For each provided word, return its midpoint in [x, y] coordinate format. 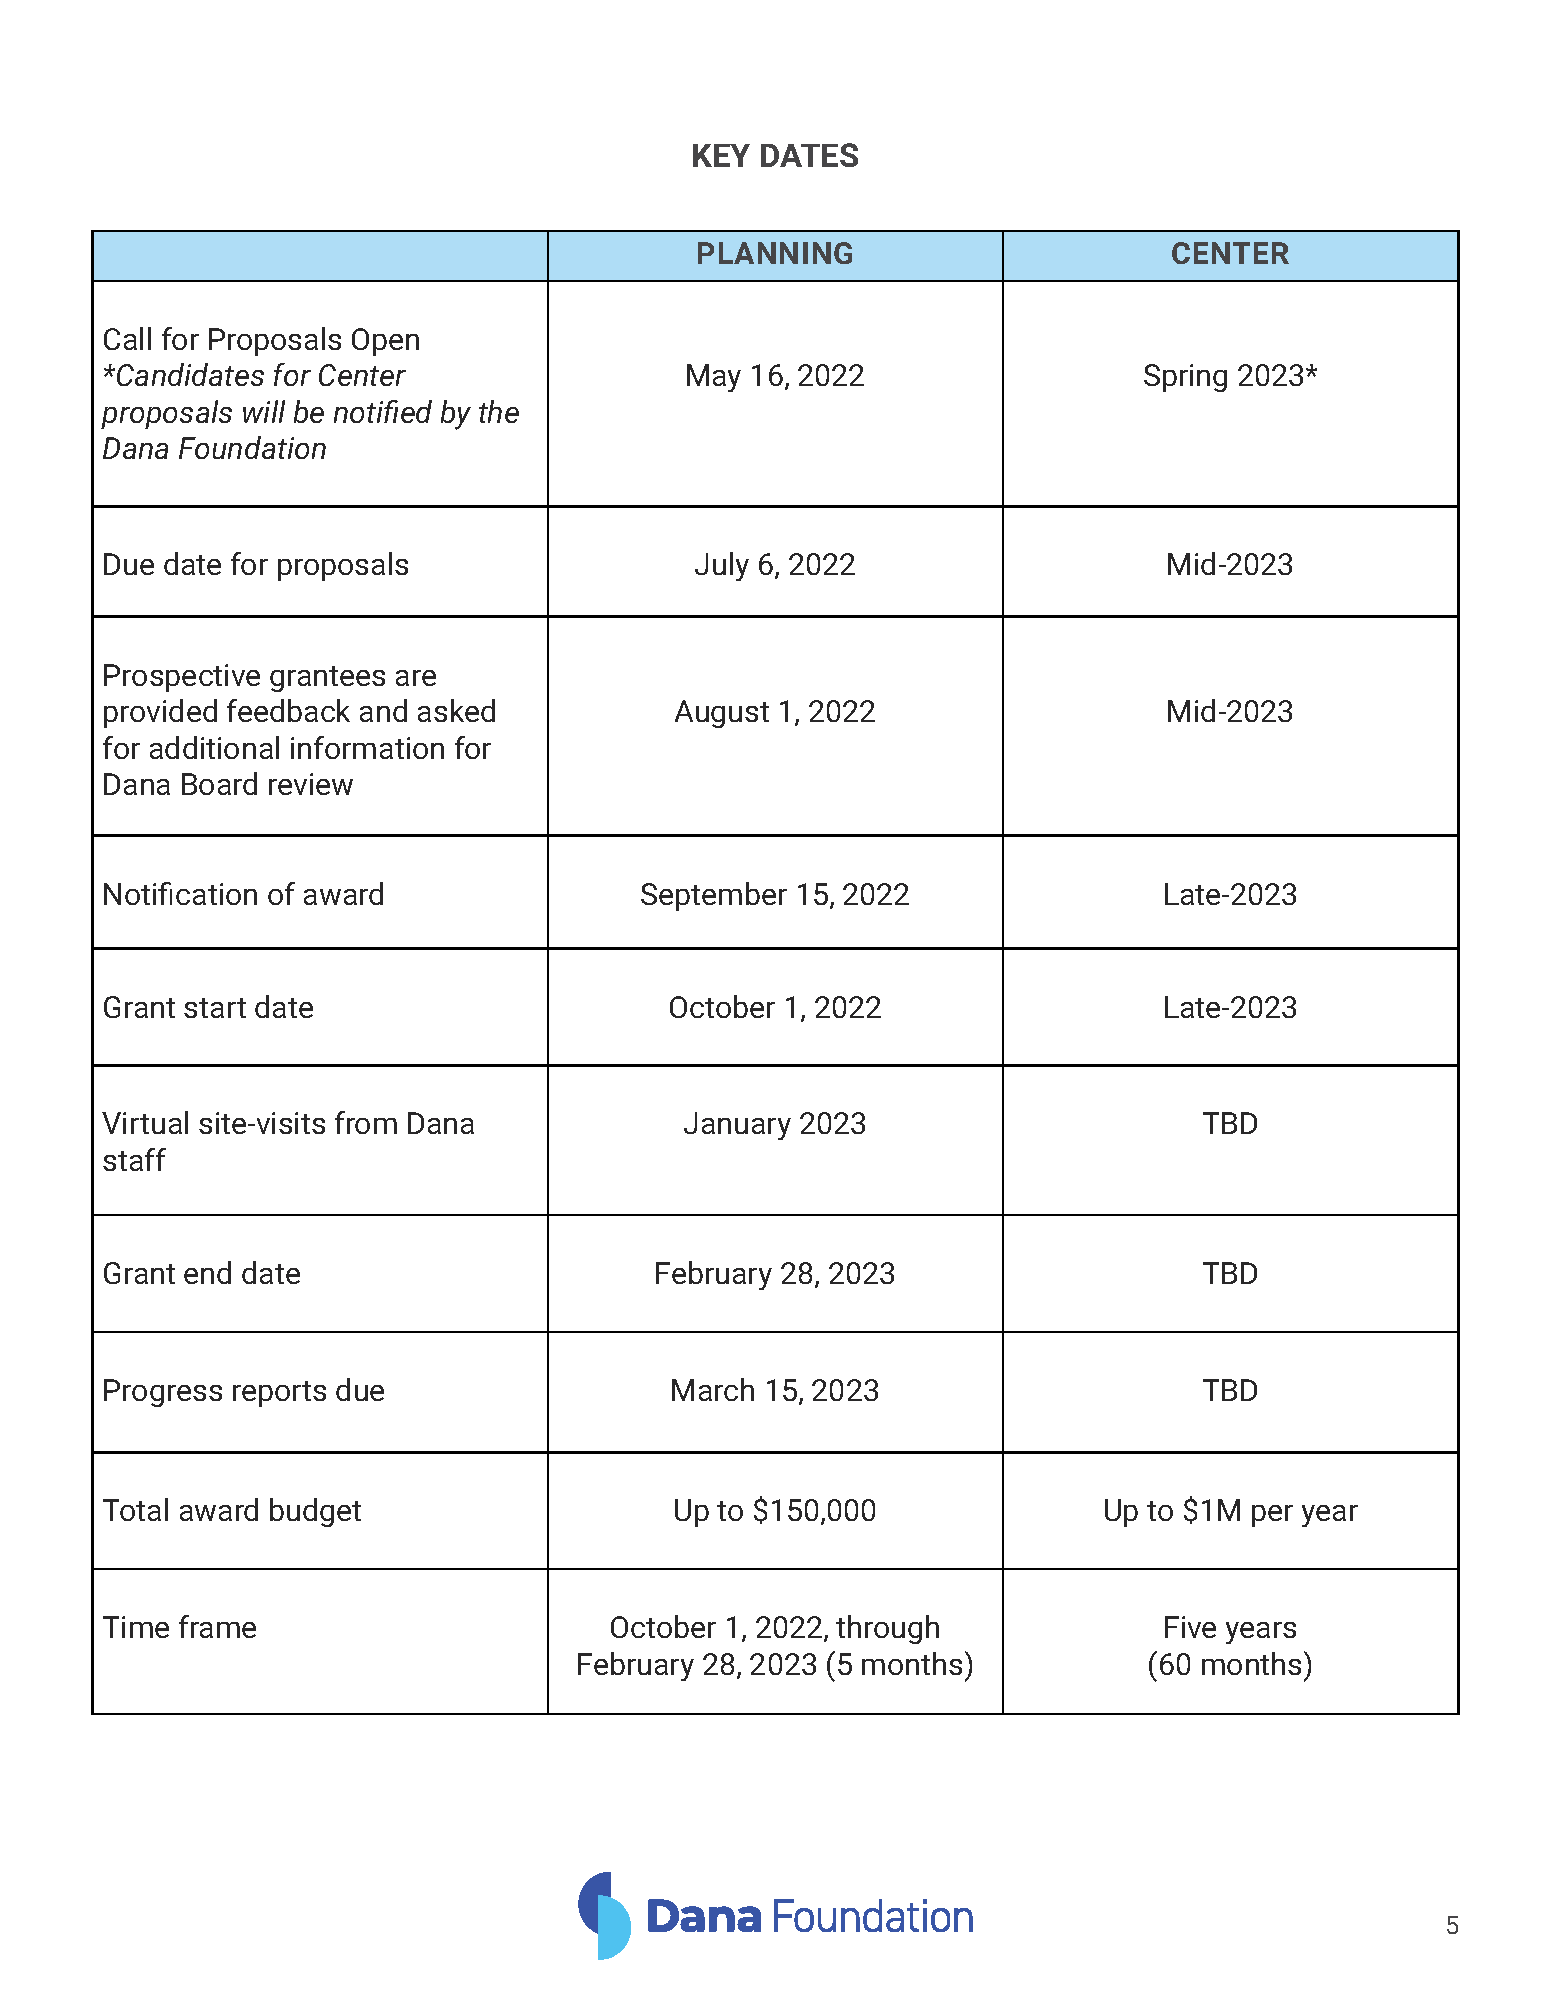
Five [1190, 1627]
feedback [288, 710]
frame [217, 1626]
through [887, 1629]
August [722, 714]
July [722, 566]
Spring [1185, 378]
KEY [721, 155]
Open [385, 342]
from [366, 1122]
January [737, 1126]
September [714, 896]
